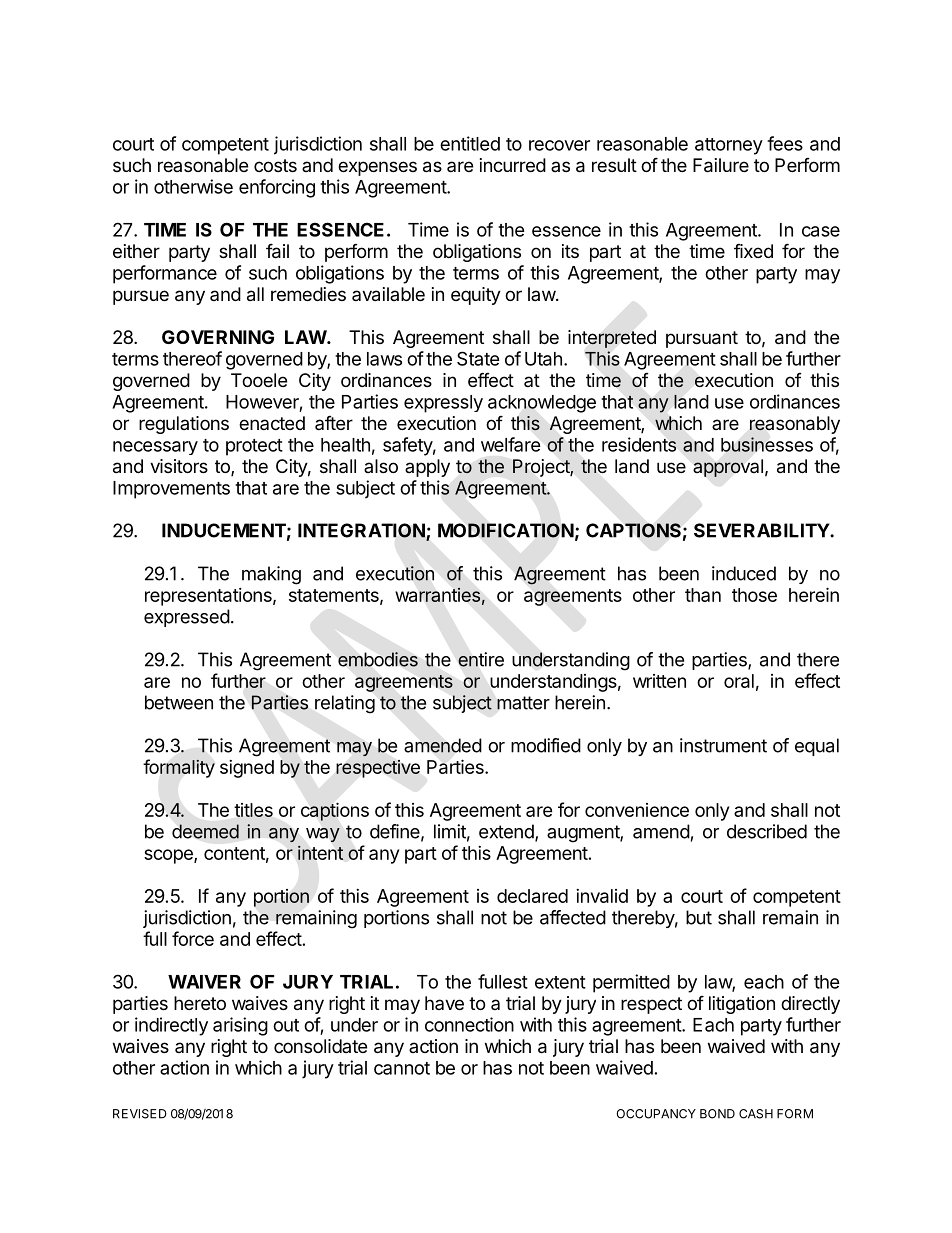 This document has height=1233, width=952. Describe the element at coordinates (247, 769) in the document. I see `signed` at that location.
